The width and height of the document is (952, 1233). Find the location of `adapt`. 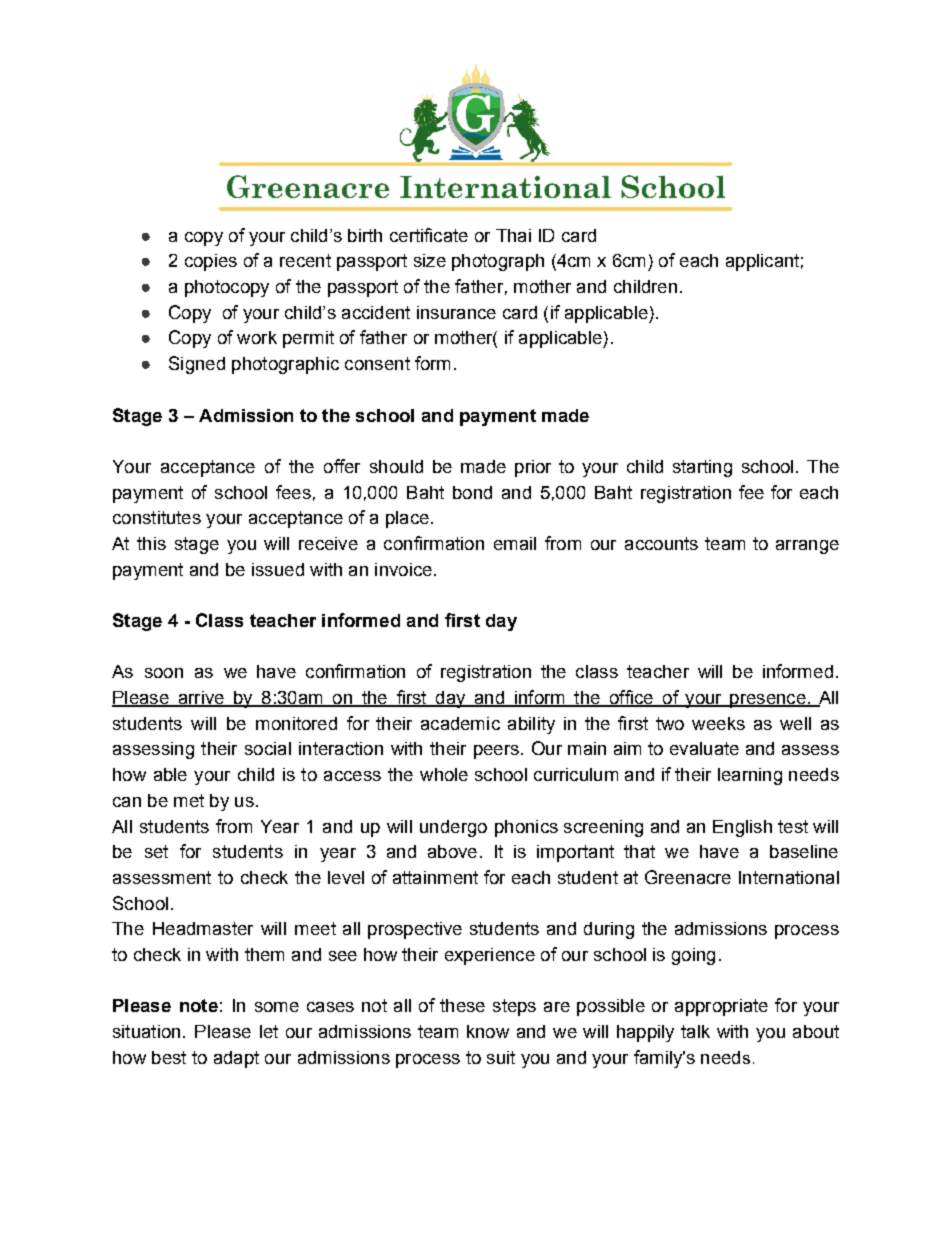

adapt is located at coordinates (236, 1059).
